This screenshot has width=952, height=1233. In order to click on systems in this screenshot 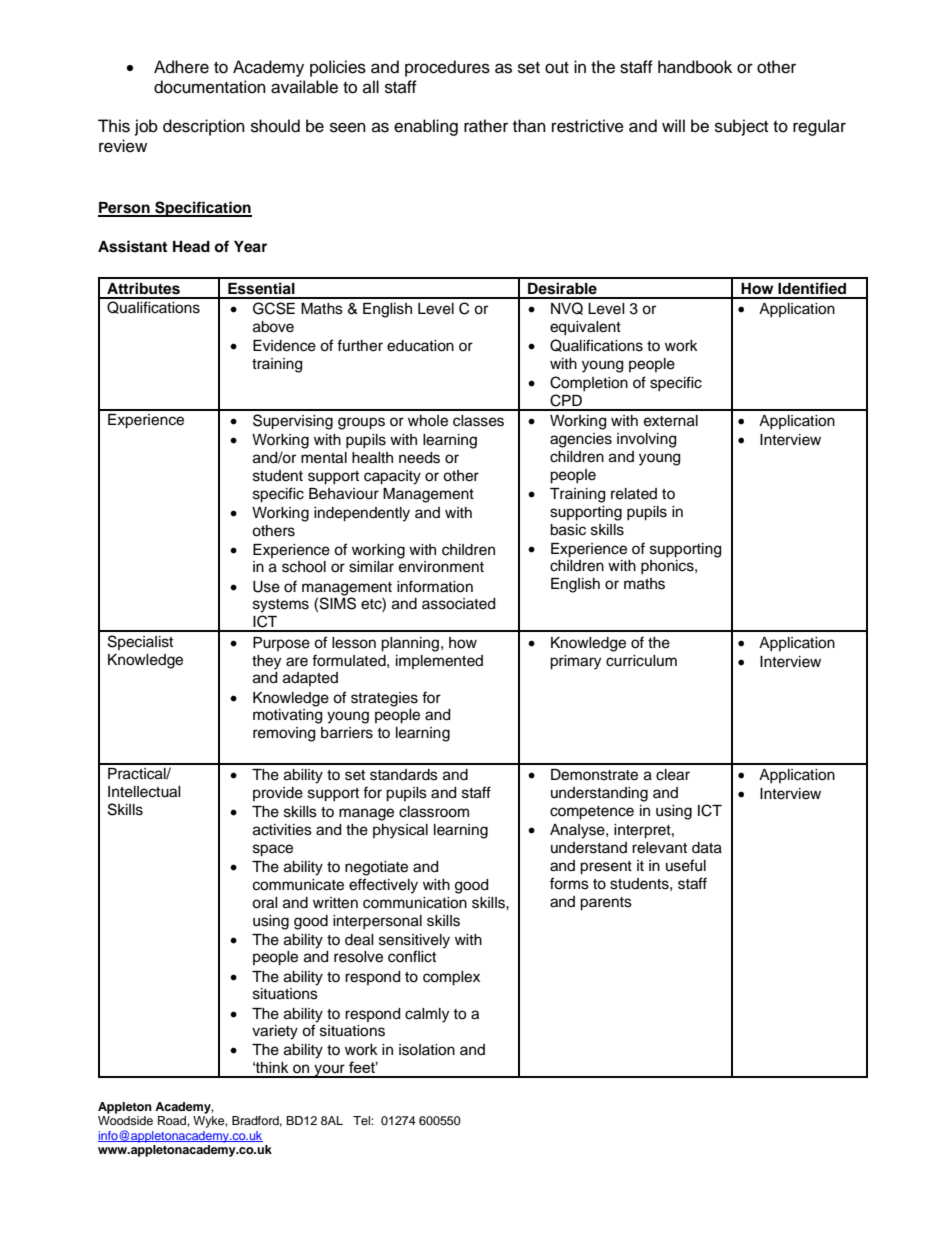, I will do `click(281, 606)`.
